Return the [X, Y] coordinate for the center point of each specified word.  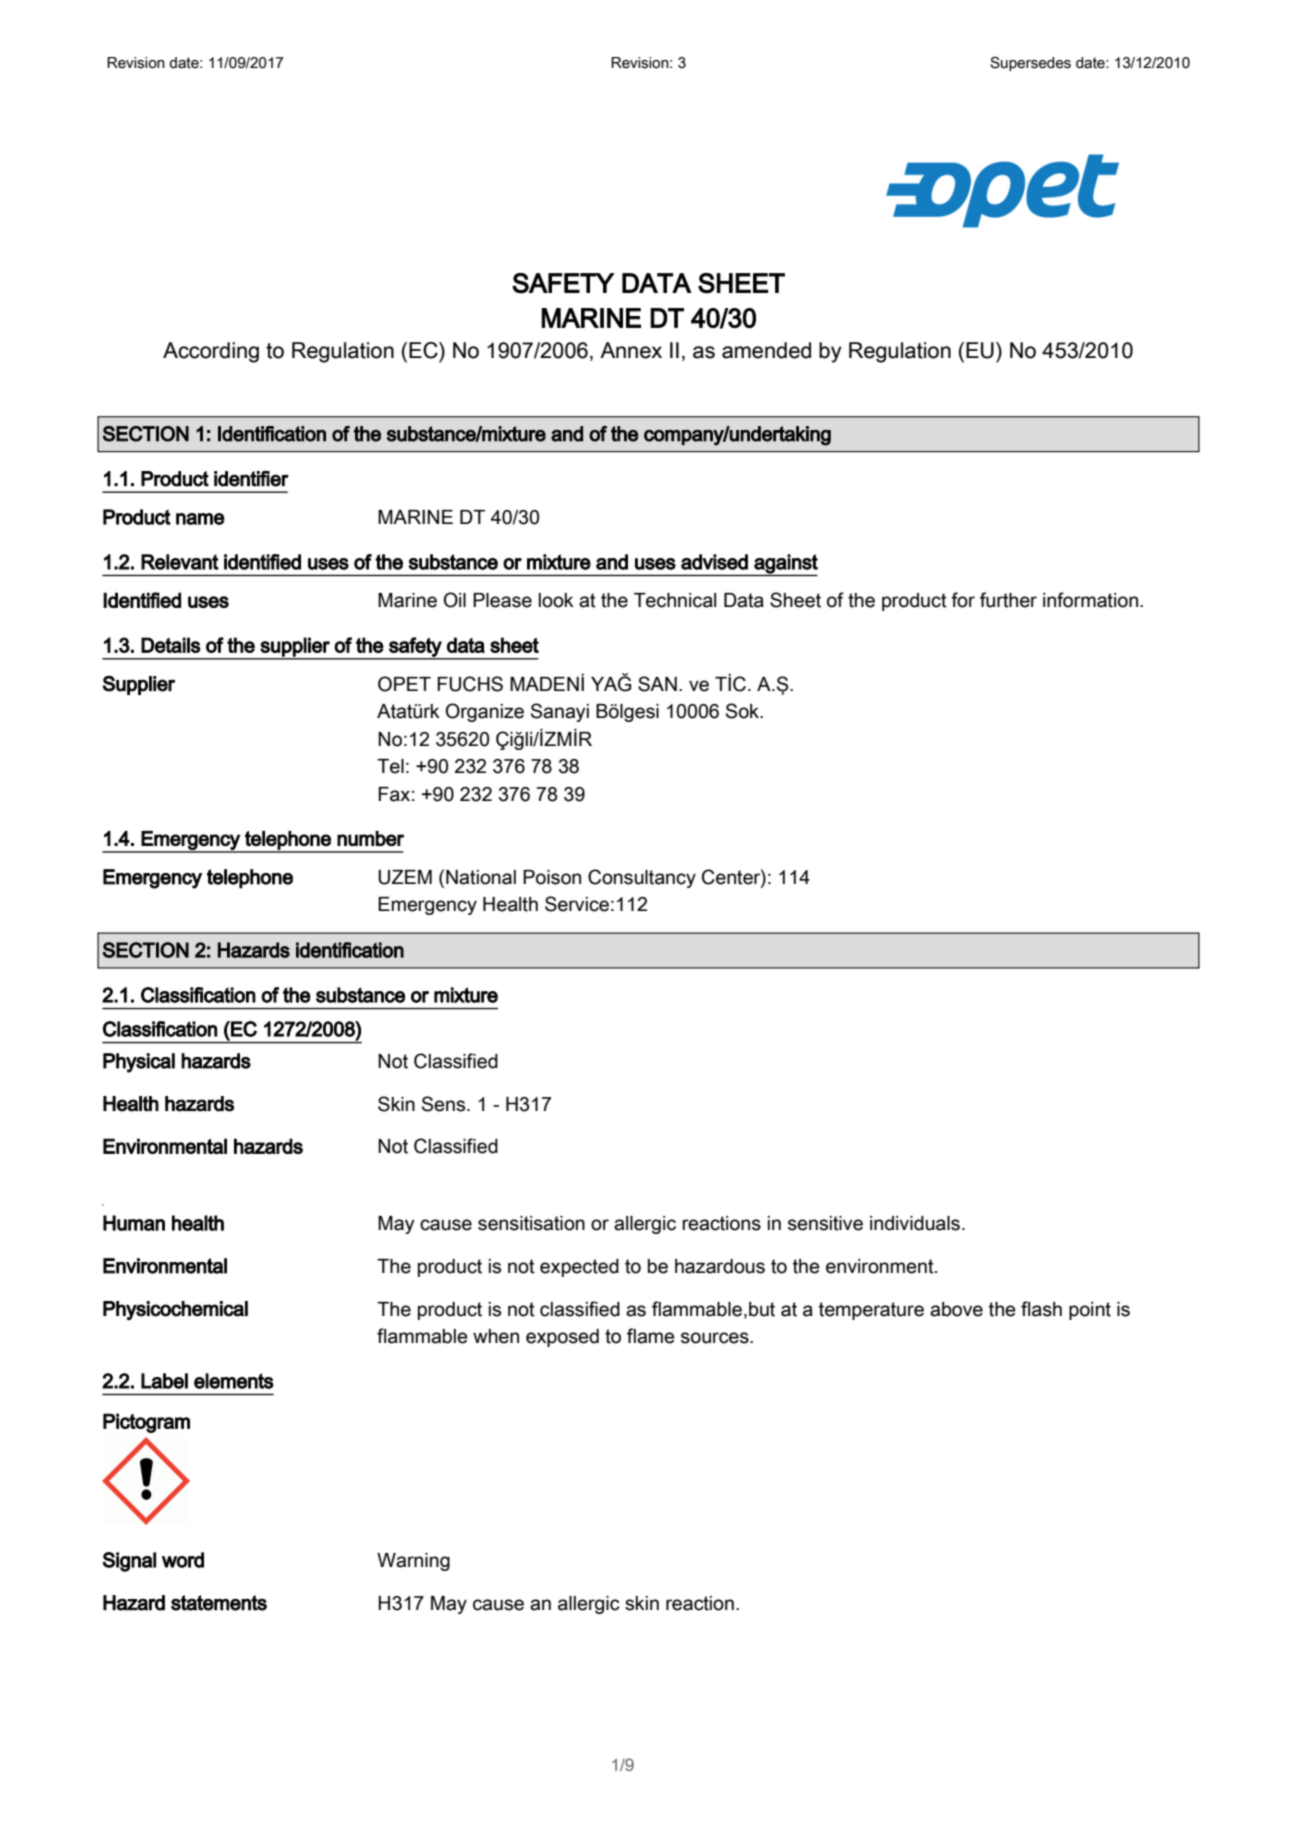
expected [579, 1268]
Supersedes [1030, 64]
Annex [631, 350]
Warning [413, 1562]
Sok [743, 711]
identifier [251, 479]
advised [714, 562]
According [211, 352]
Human [134, 1223]
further [1008, 600]
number [370, 838]
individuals [915, 1223]
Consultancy [642, 878]
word [183, 1560]
